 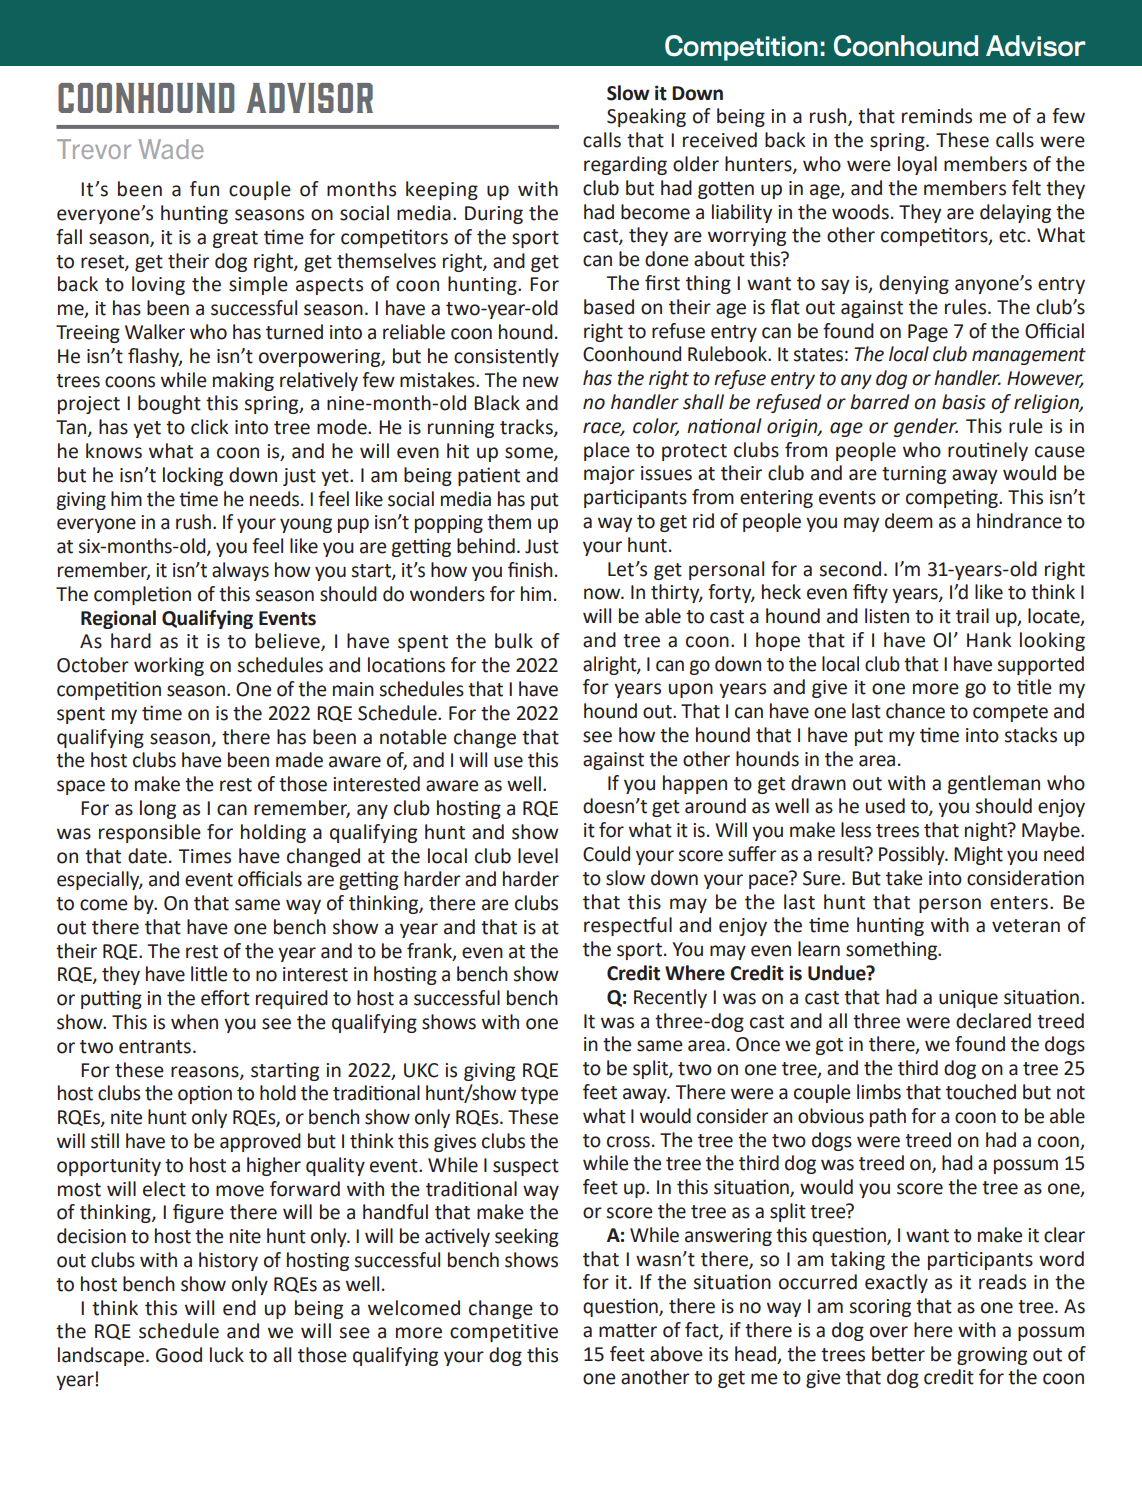 I want to click on loyal, so click(x=917, y=165).
